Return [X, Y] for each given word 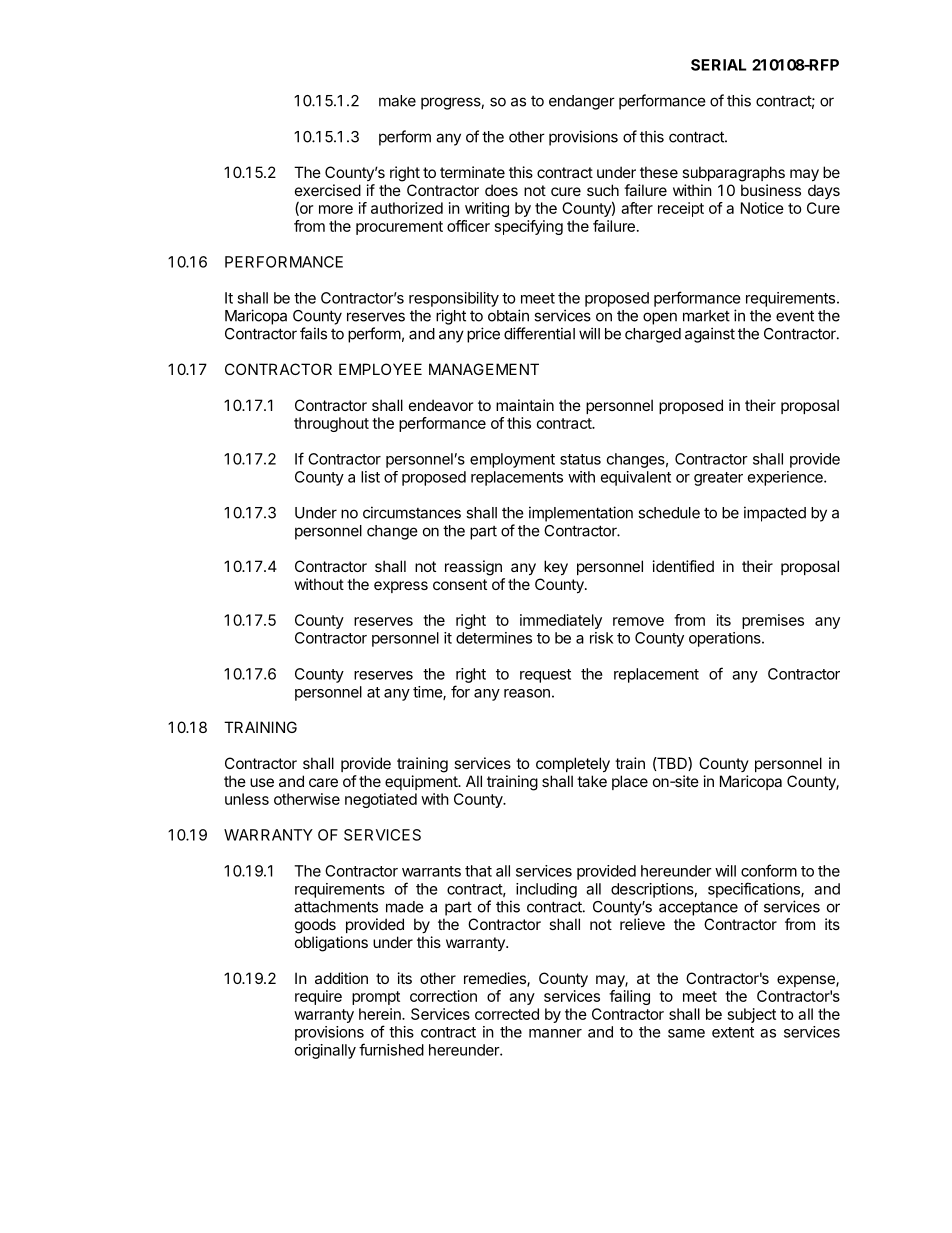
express [401, 587]
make [397, 101]
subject [752, 1015]
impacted [775, 514]
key [556, 567]
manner [555, 1033]
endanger [582, 102]
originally [325, 1051]
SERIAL [719, 65]
